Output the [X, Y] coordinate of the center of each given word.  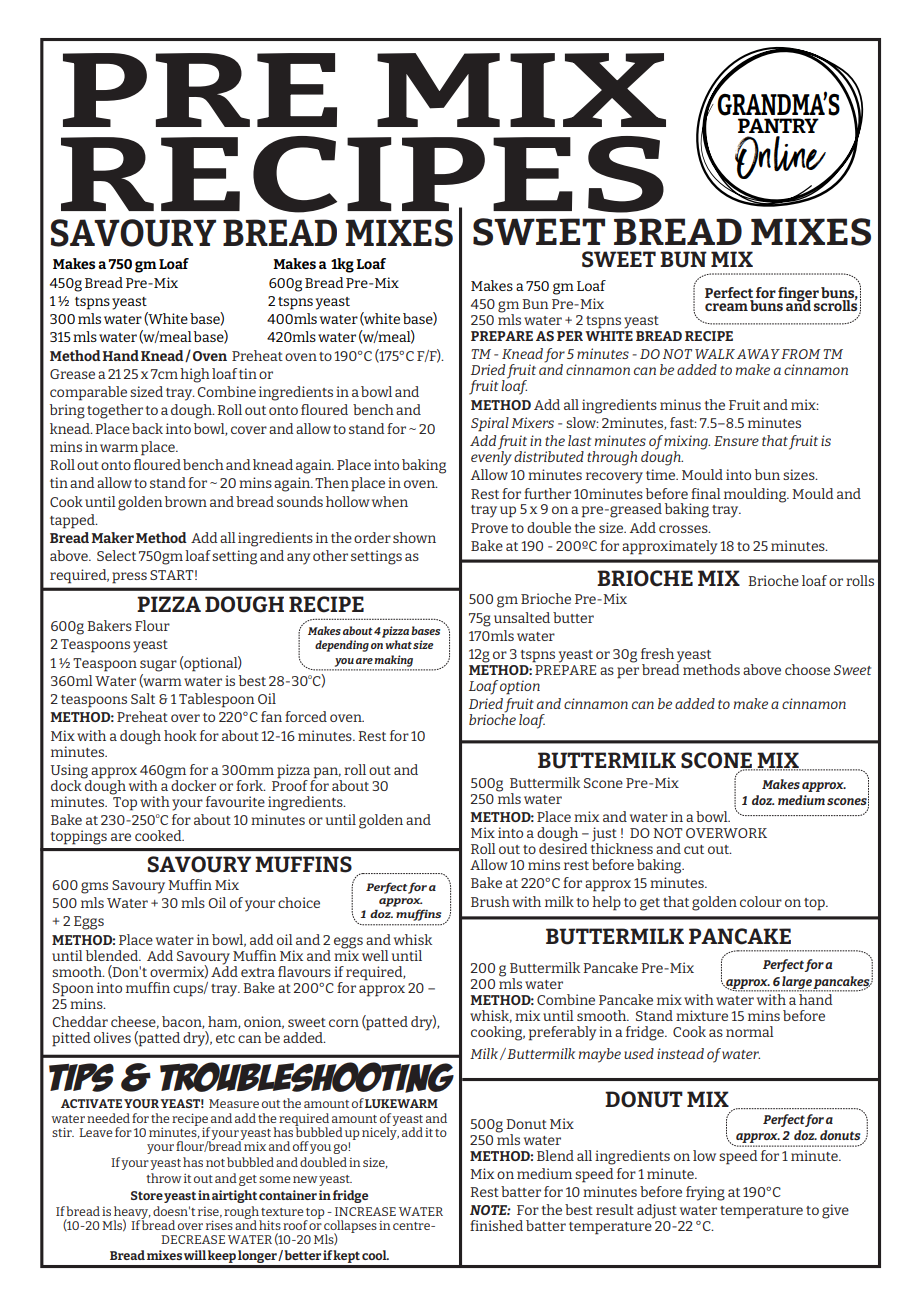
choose [807, 669]
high [195, 375]
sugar [158, 666]
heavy [132, 1213]
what [398, 644]
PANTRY [778, 125]
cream [726, 307]
